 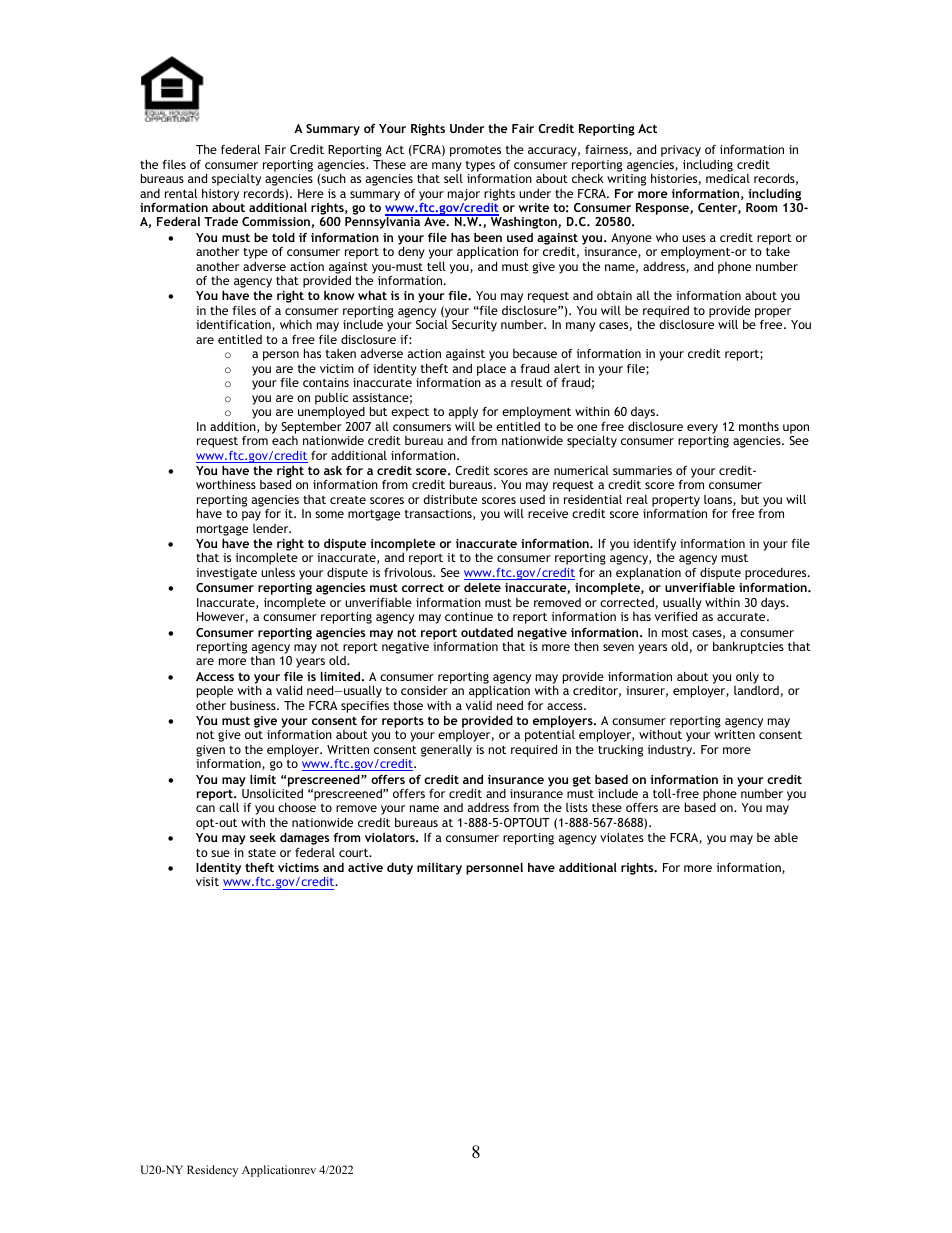 I want to click on major, so click(x=464, y=195).
